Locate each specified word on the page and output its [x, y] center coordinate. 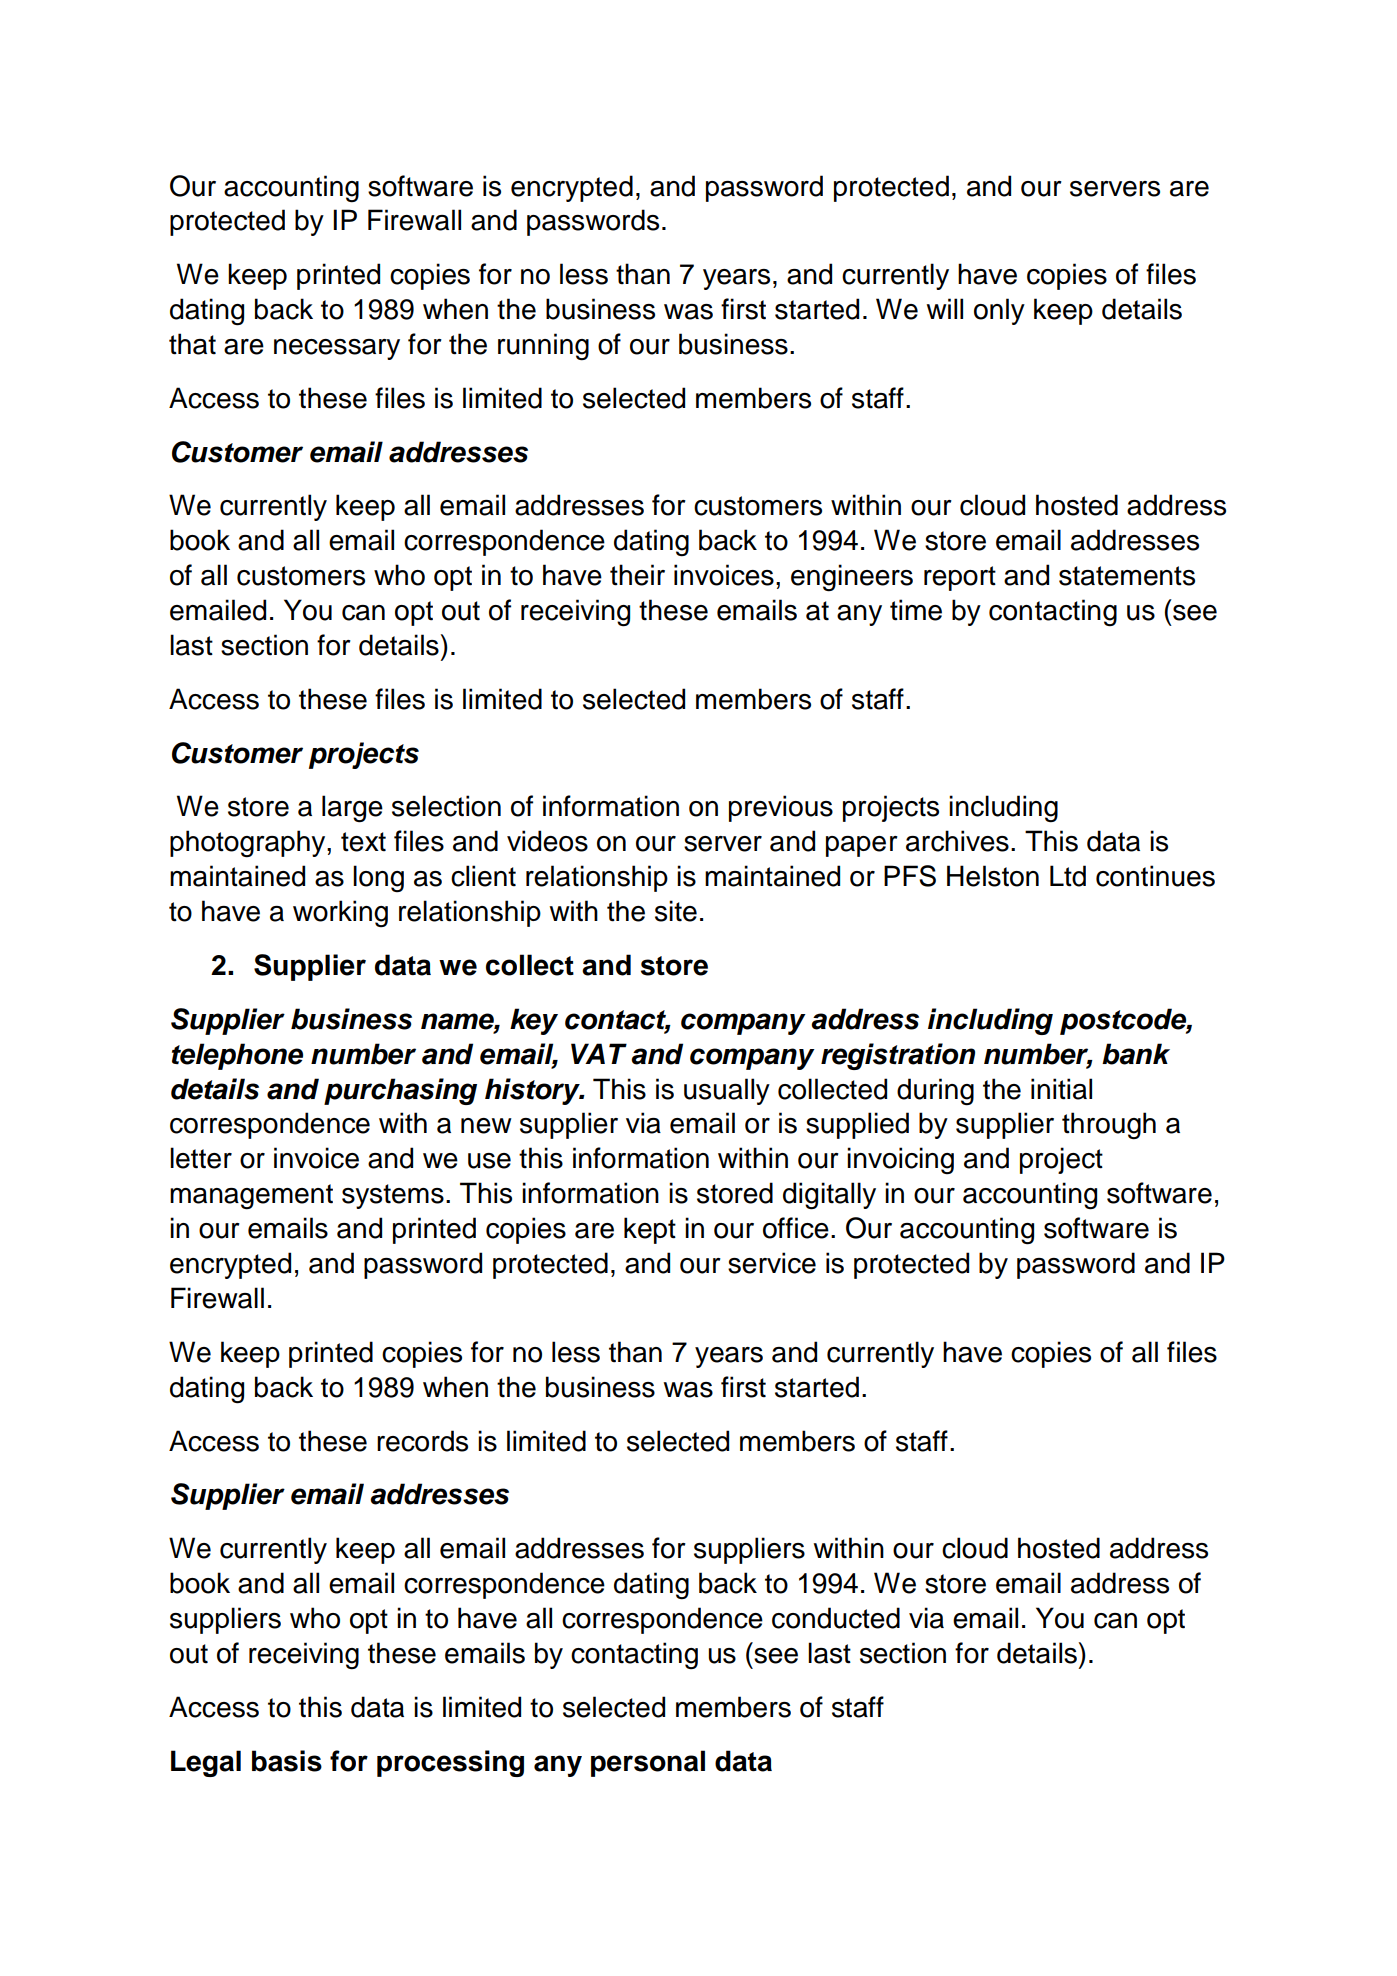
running [543, 347]
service [772, 1263]
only [999, 311]
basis [287, 1761]
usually [727, 1091]
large [352, 809]
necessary [337, 349]
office [796, 1228]
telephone [237, 1056]
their [637, 575]
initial [1061, 1089]
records [422, 1441]
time [916, 610]
